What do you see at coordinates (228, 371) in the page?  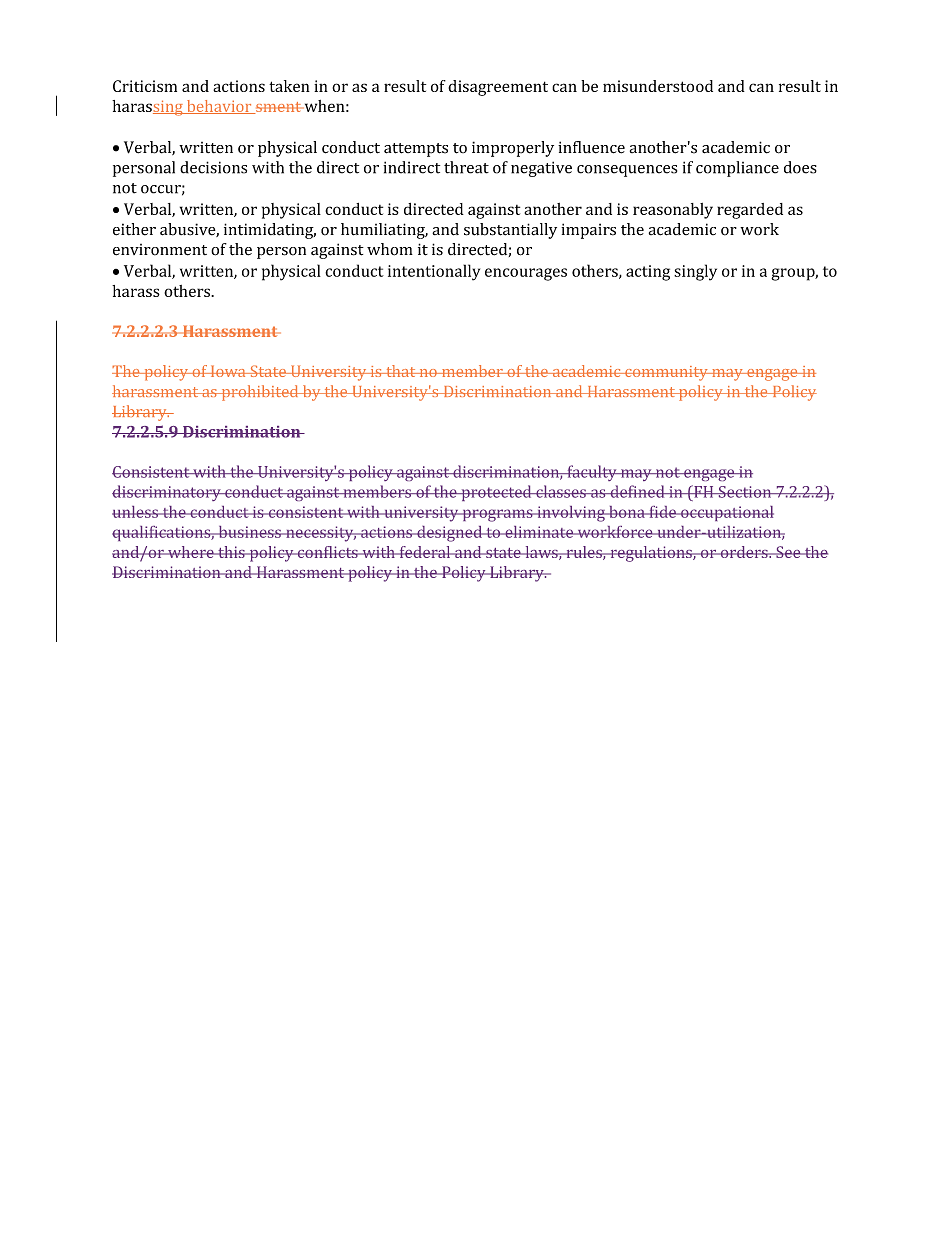 I see `Iowa` at bounding box center [228, 371].
